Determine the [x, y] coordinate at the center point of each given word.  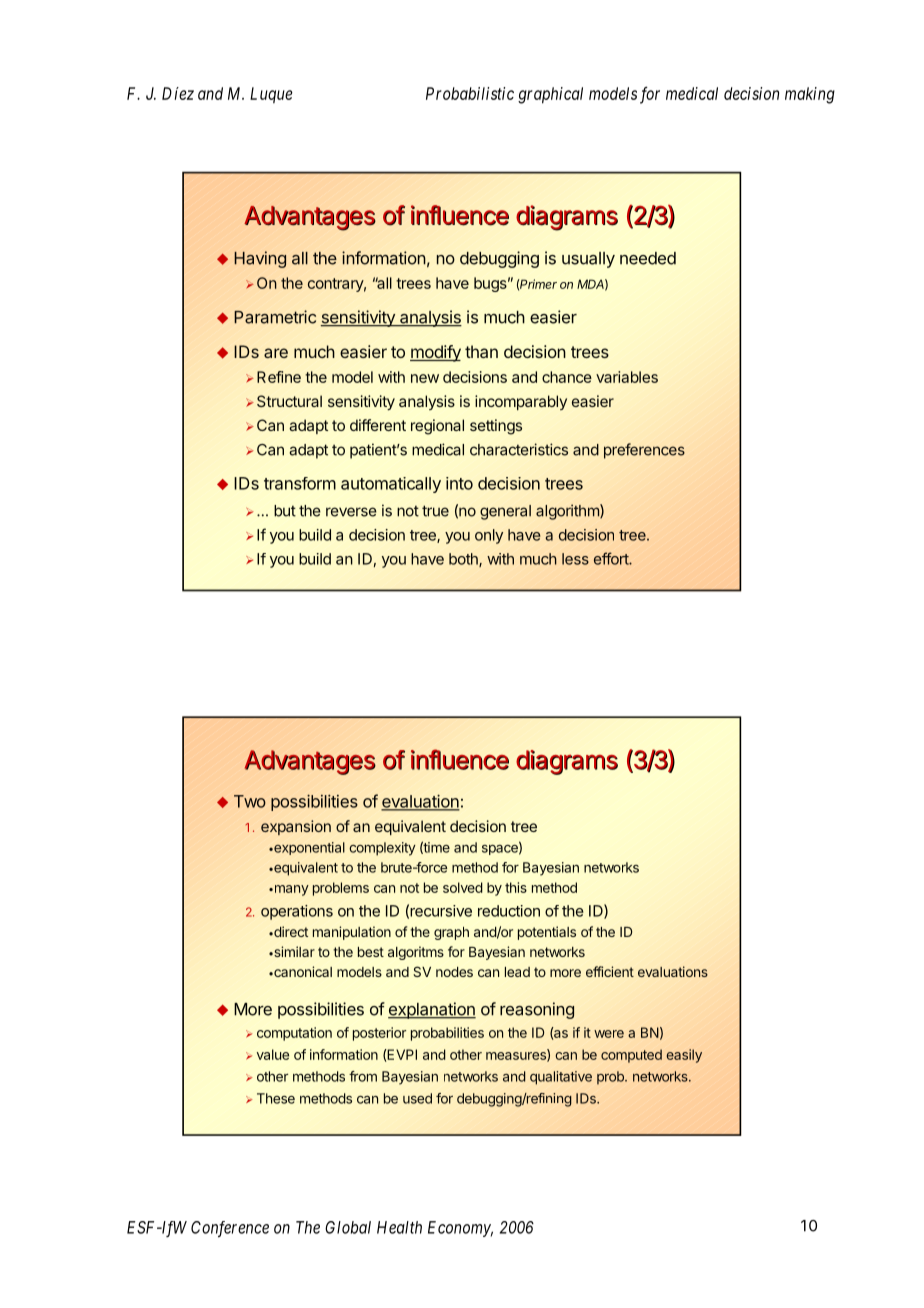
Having [260, 259]
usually [588, 260]
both [464, 560]
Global [348, 1227]
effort [612, 558]
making [810, 95]
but [285, 511]
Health [399, 1227]
